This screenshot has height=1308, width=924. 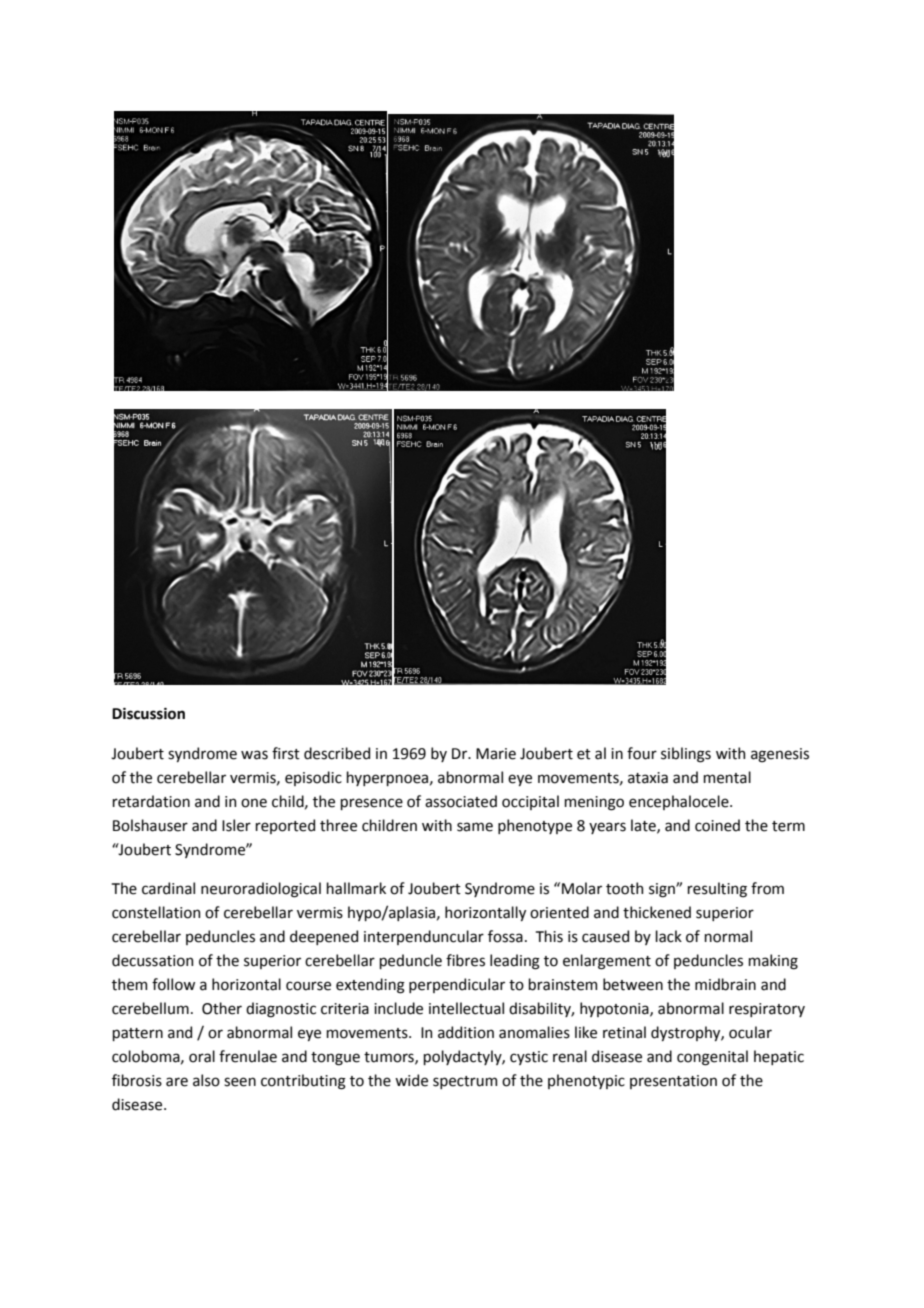 I want to click on Marie, so click(x=496, y=754).
